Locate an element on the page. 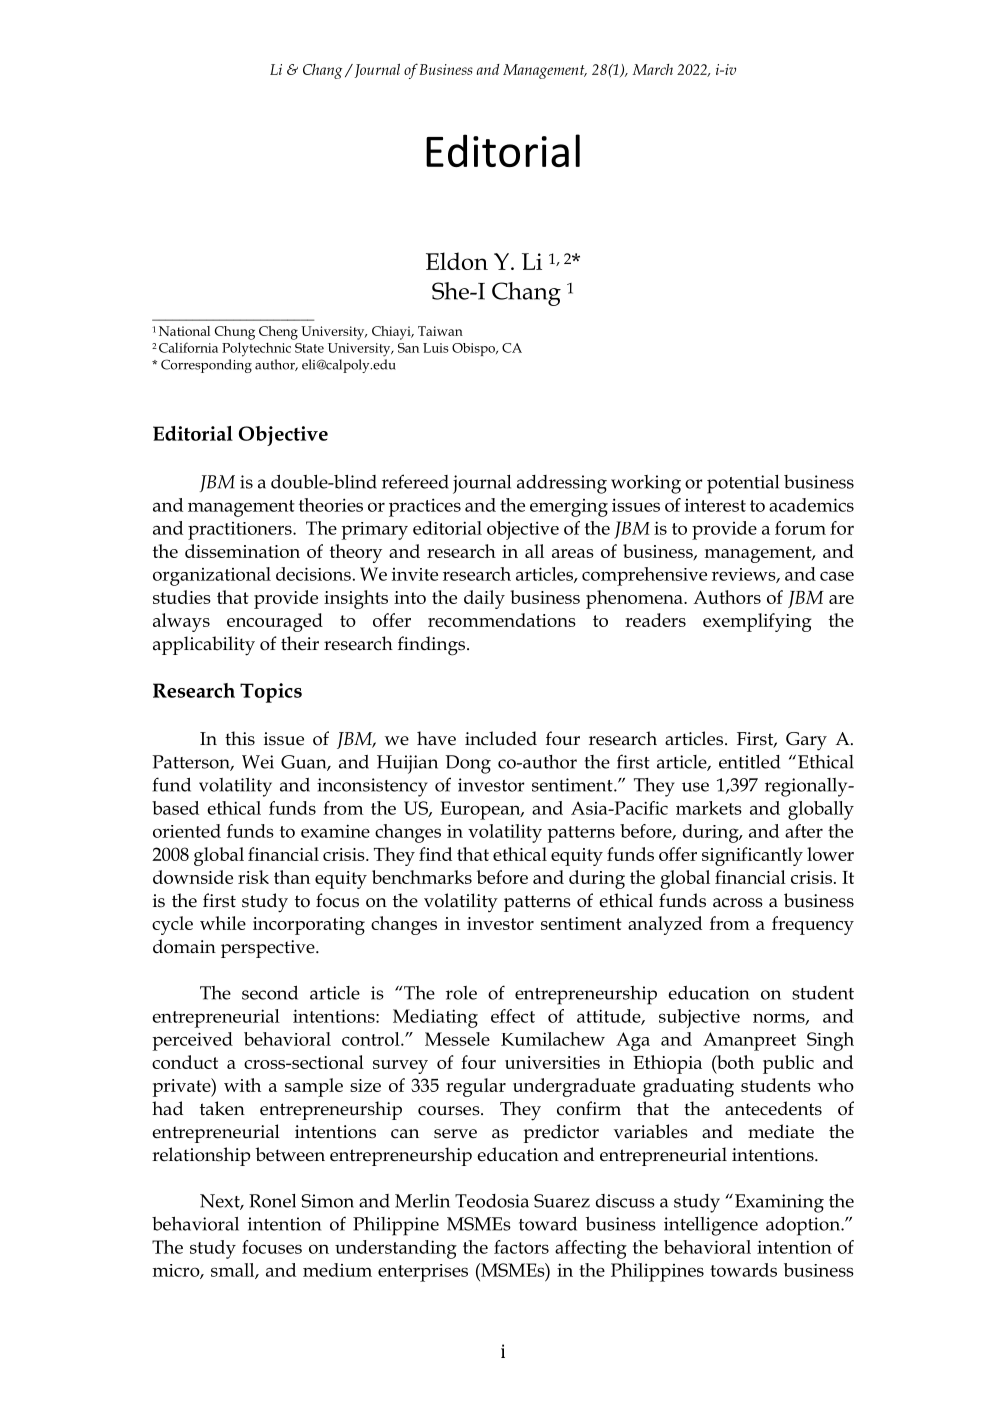 This image has height=1423, width=1006. potential is located at coordinates (743, 484).
